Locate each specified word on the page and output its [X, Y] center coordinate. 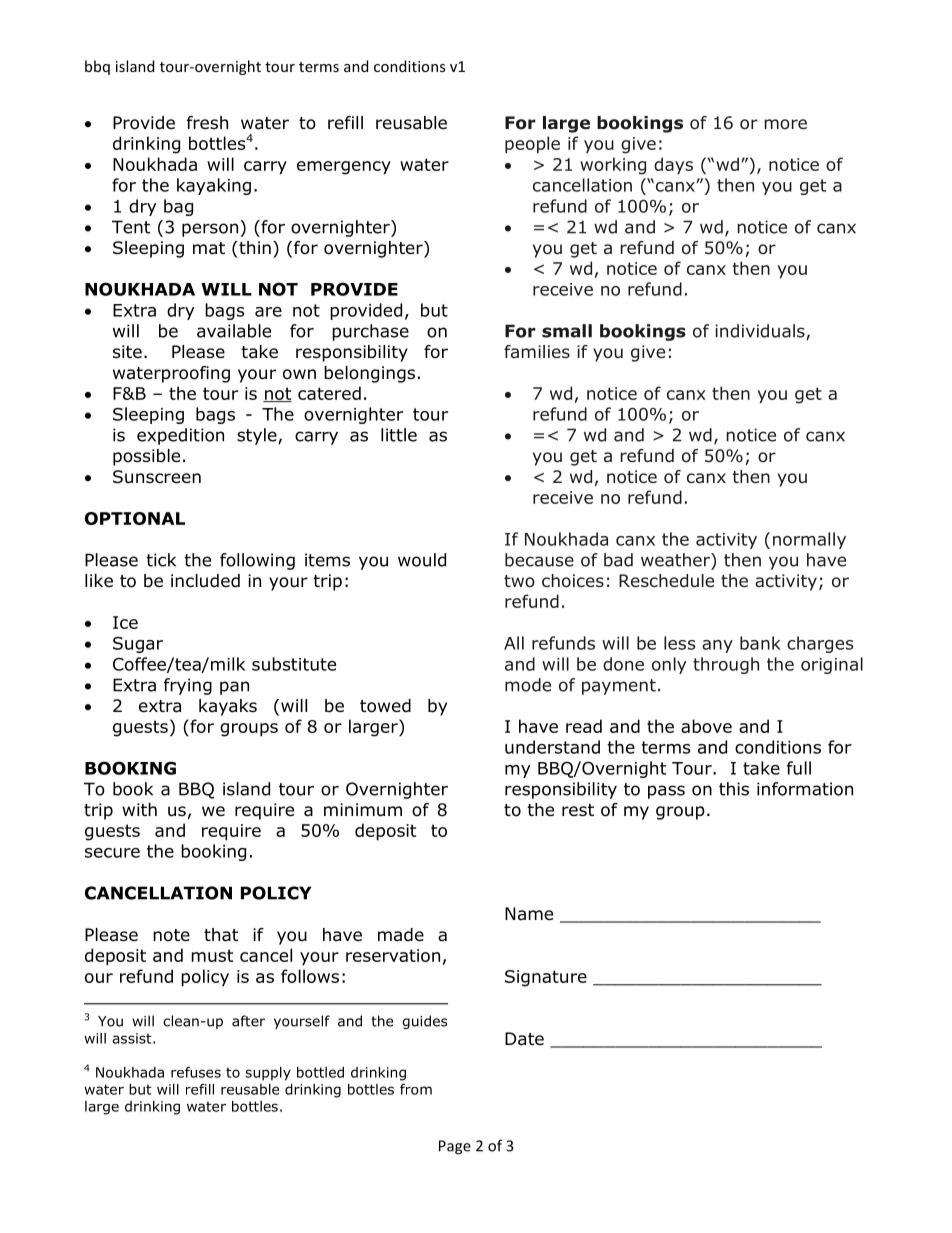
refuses [196, 1072]
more [786, 124]
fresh [207, 122]
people [532, 144]
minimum [363, 810]
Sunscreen [157, 477]
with [139, 809]
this [734, 789]
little [399, 435]
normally [809, 540]
